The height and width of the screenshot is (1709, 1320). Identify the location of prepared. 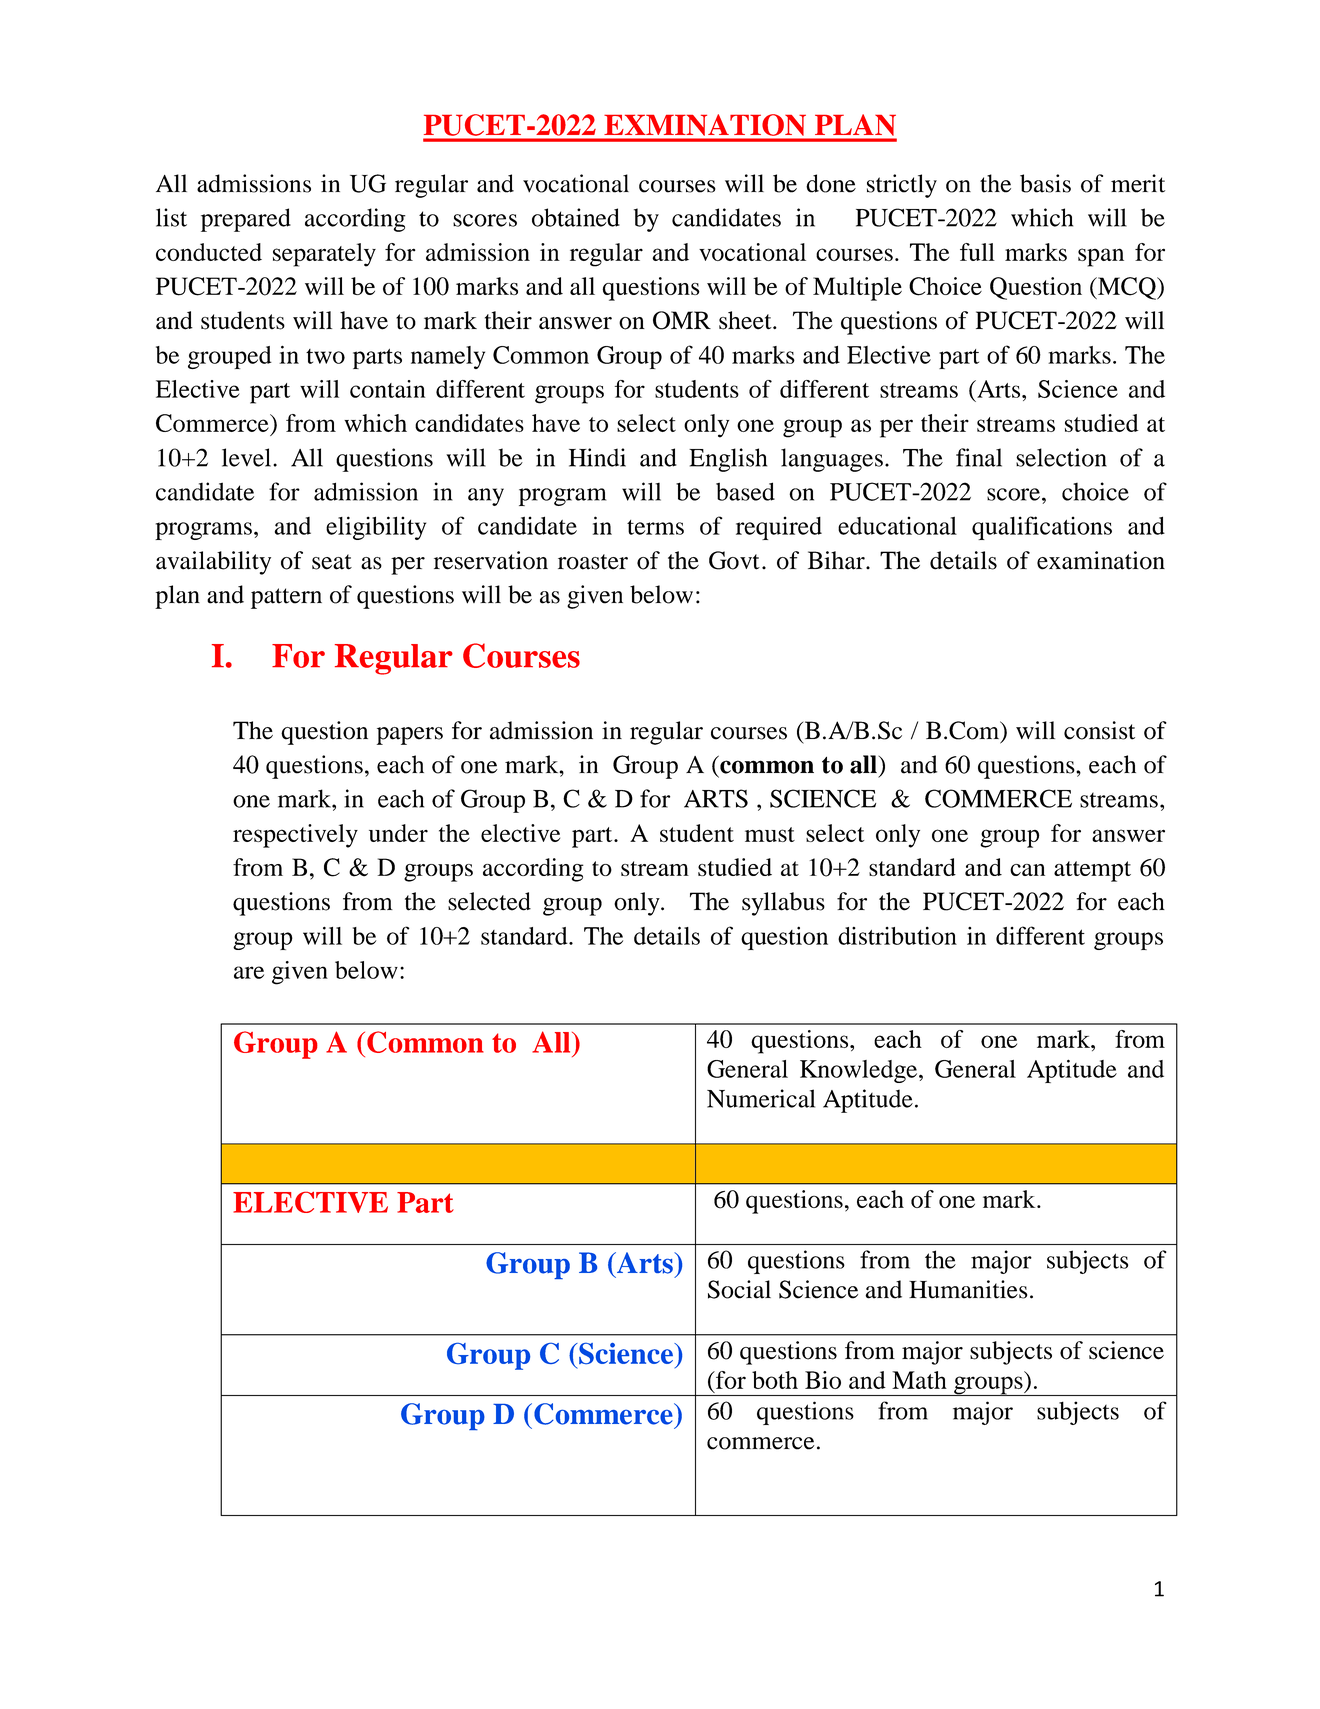
(246, 220).
